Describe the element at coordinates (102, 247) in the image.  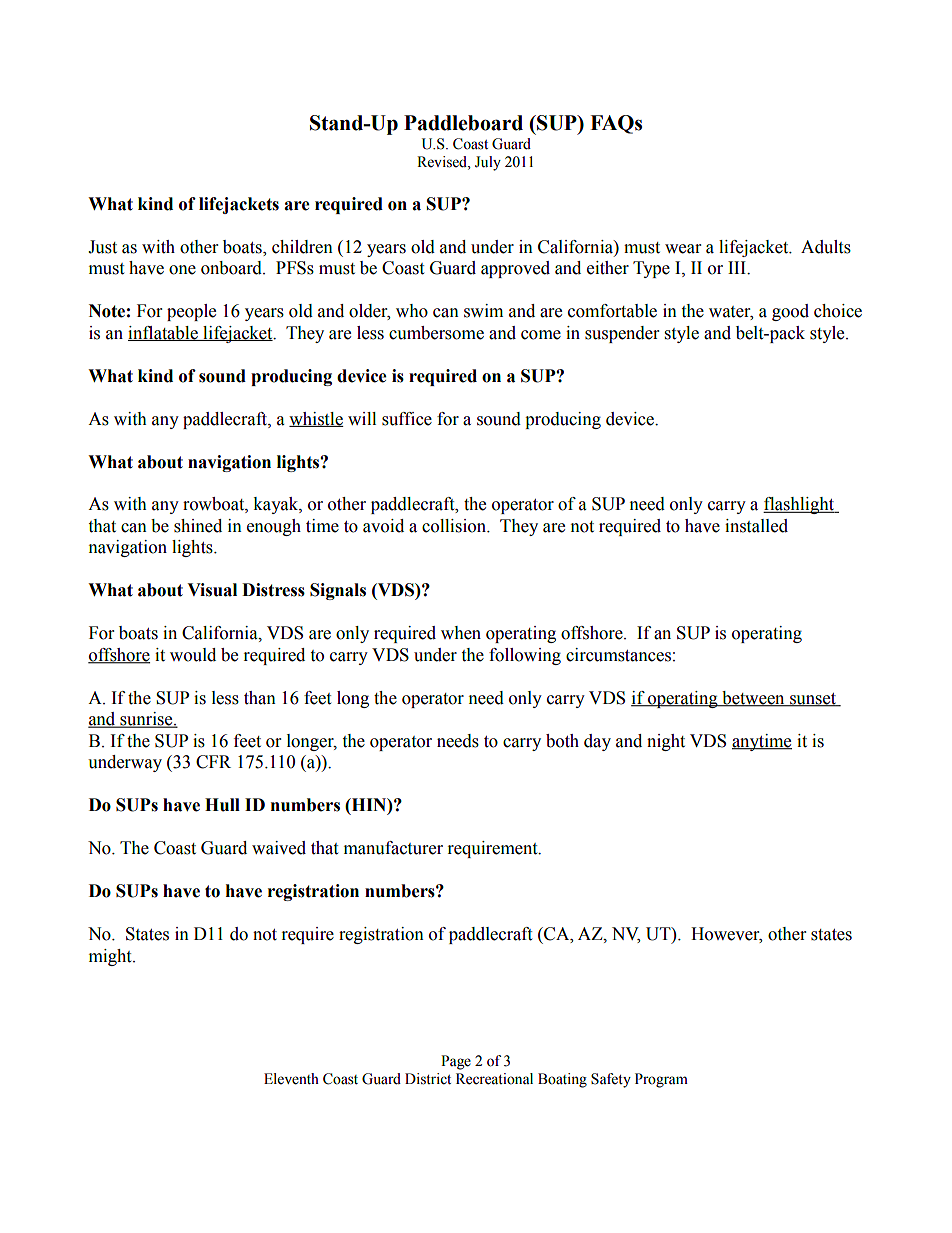
I see `Just` at that location.
